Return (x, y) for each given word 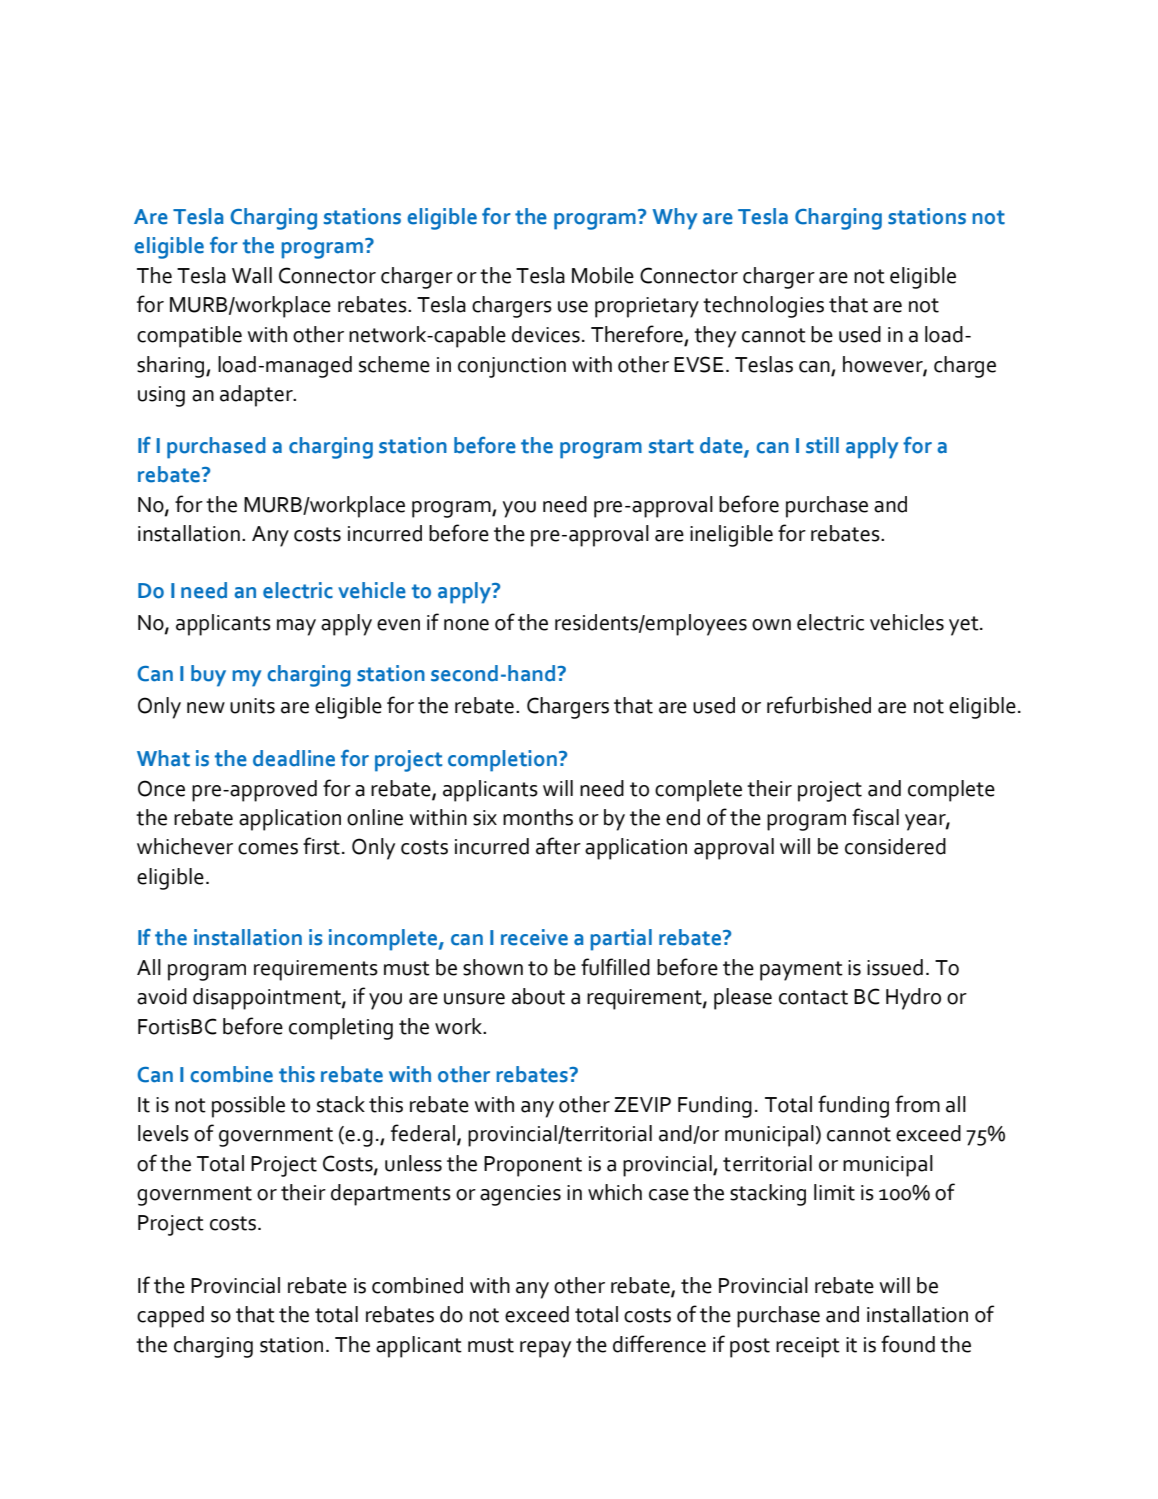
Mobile (603, 275)
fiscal (875, 817)
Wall (252, 275)
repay (545, 1349)
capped (170, 1317)
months (538, 817)
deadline (294, 758)
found (908, 1344)
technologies (763, 307)
